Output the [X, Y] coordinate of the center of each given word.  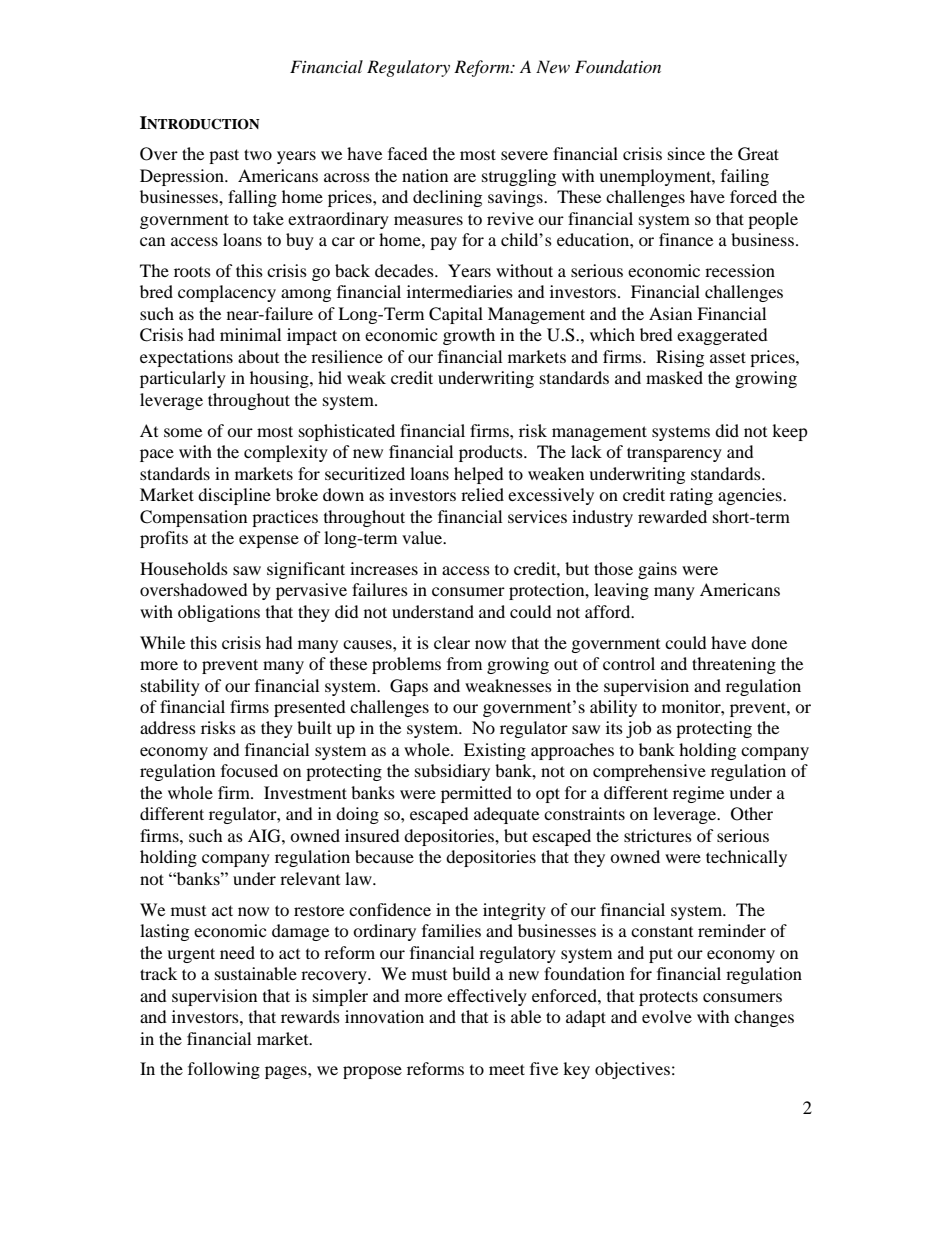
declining [447, 198]
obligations [219, 613]
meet [507, 1069]
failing [745, 177]
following [224, 1070]
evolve [667, 1016]
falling [252, 198]
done [769, 642]
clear [452, 642]
